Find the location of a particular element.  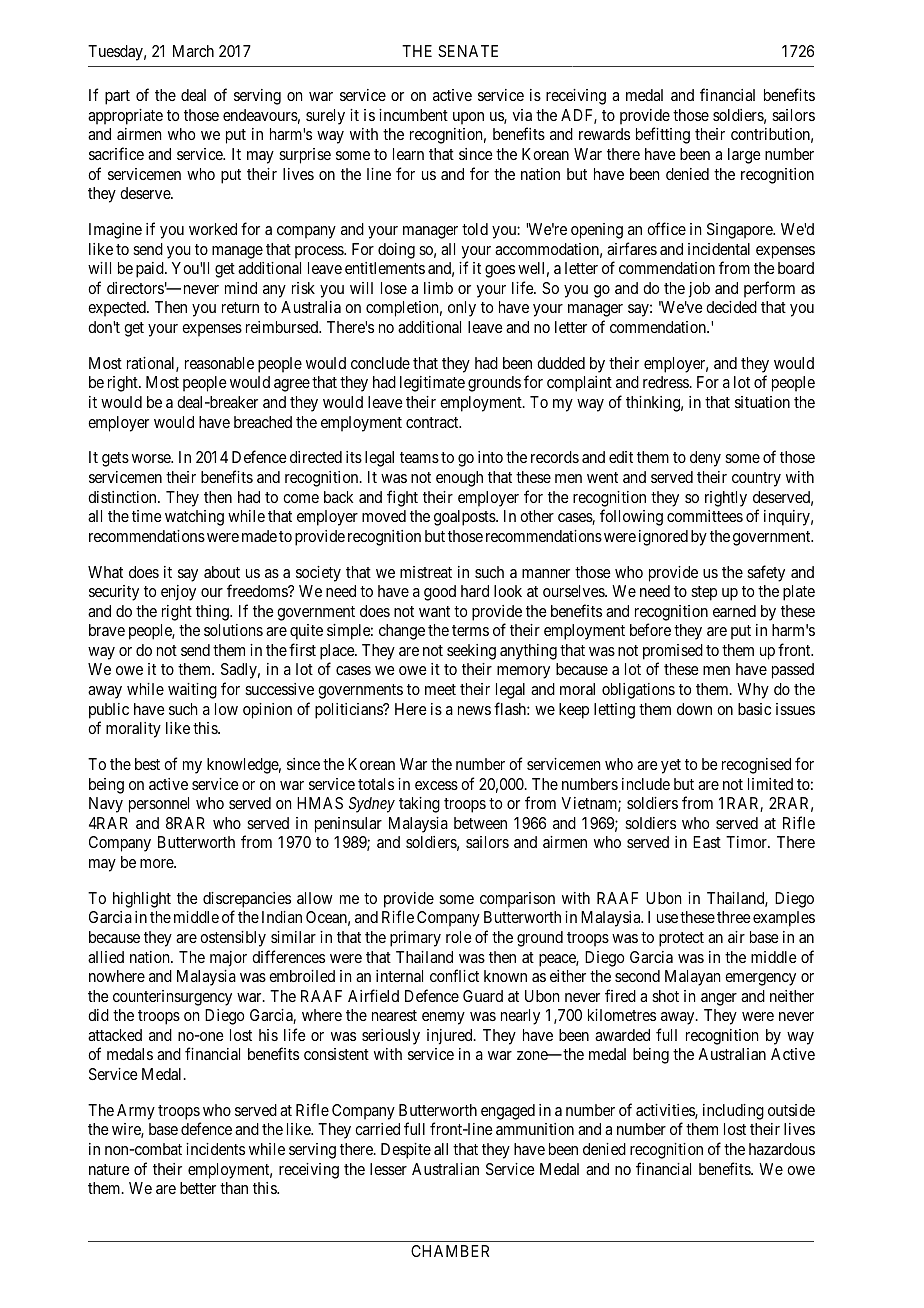

legitimate is located at coordinates (432, 384).
